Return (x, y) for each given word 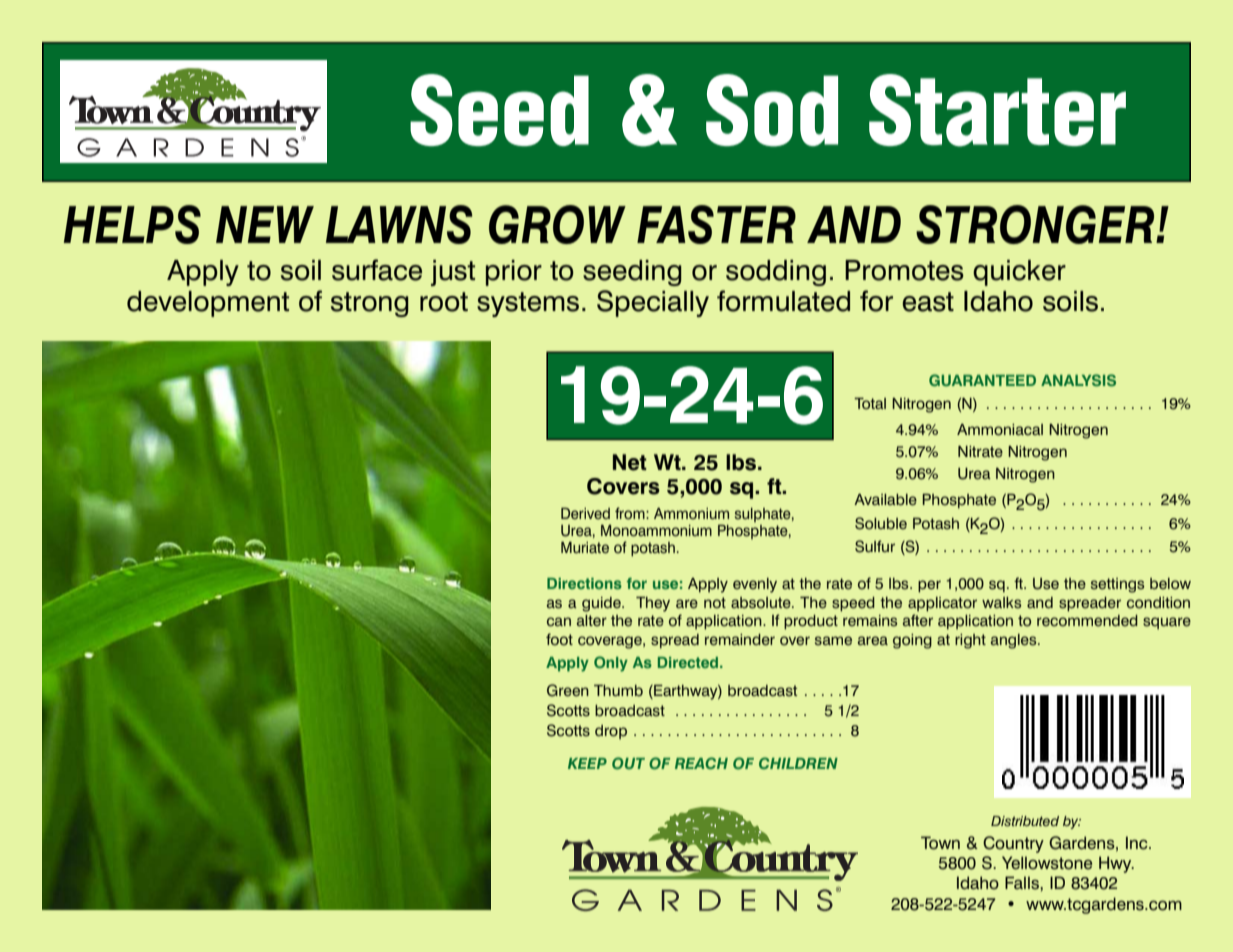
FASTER (716, 224)
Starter (997, 110)
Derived (585, 513)
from (631, 513)
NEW (265, 224)
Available (885, 500)
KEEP (587, 763)
